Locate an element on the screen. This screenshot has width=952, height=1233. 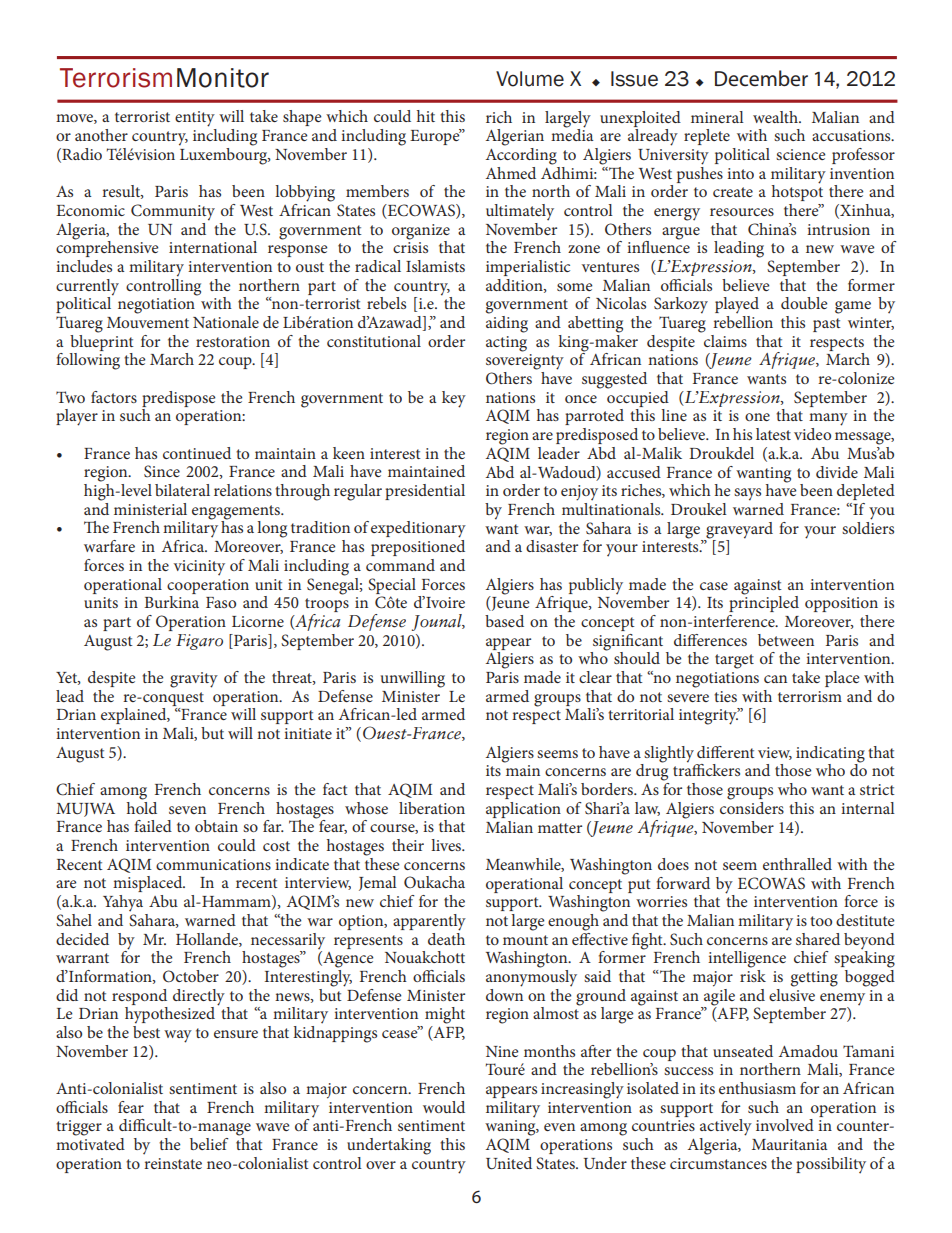
claims is located at coordinates (725, 341).
